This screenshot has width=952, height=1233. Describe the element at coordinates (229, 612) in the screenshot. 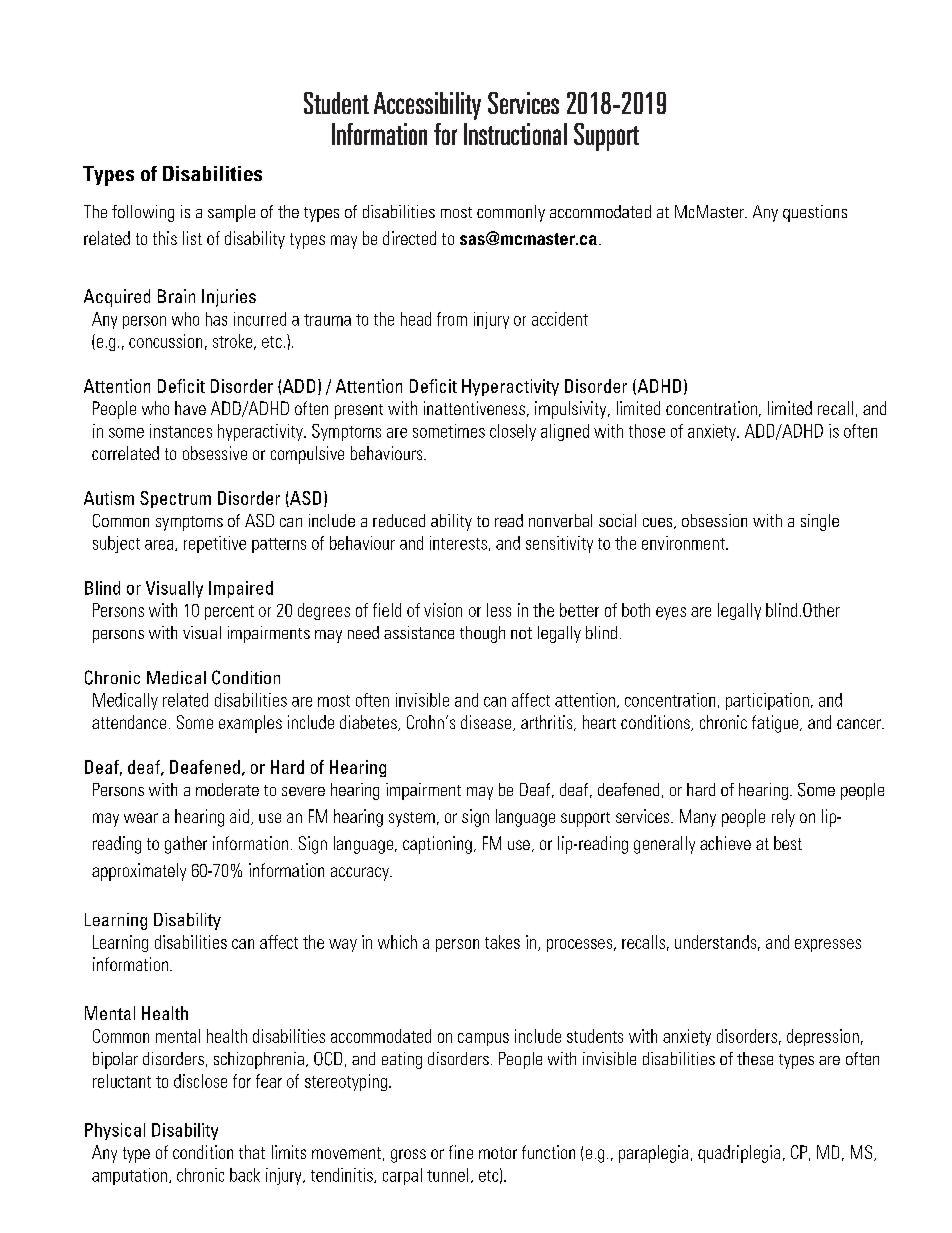

I see `percent` at that location.
